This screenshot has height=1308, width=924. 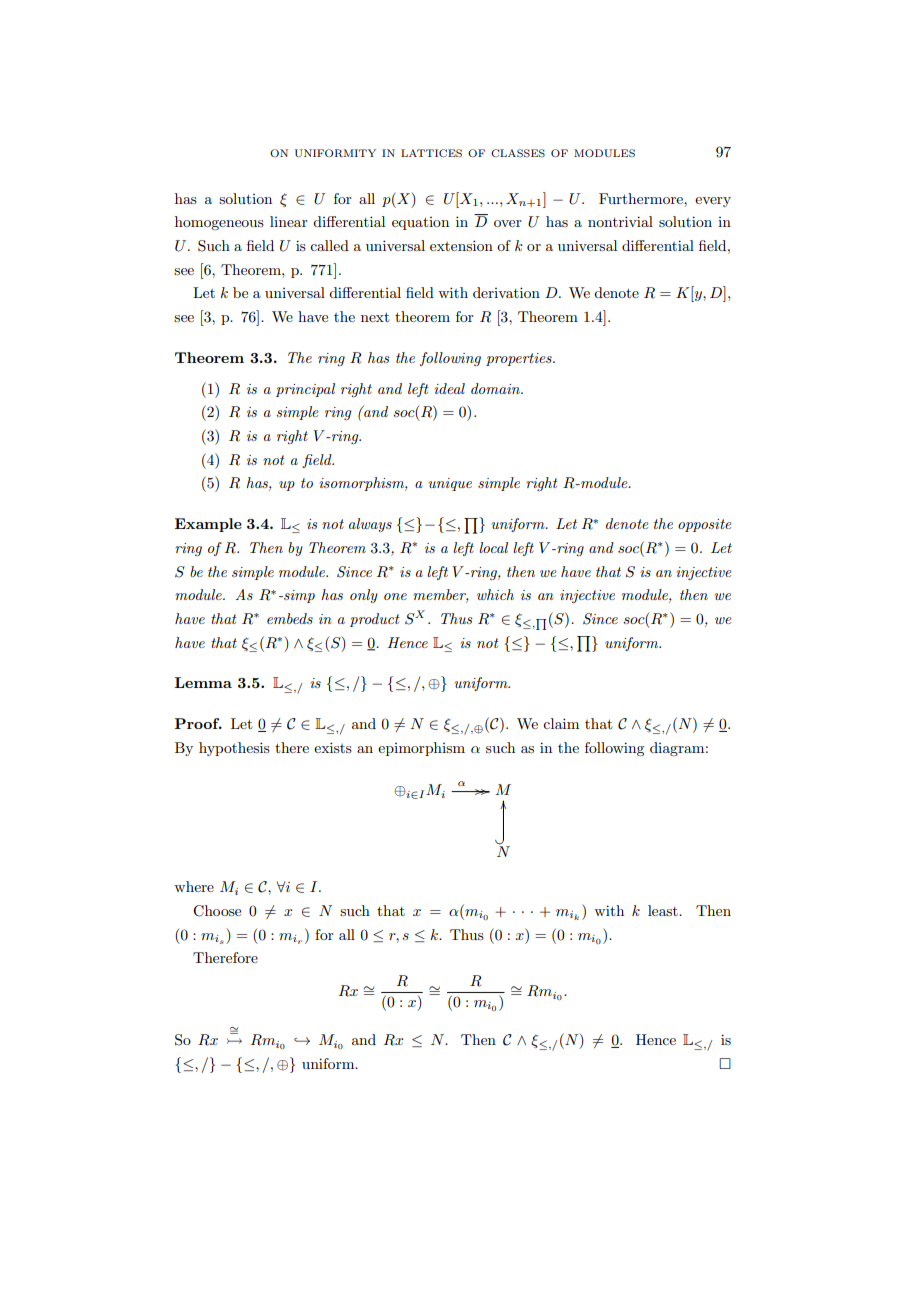 What do you see at coordinates (289, 221) in the screenshot?
I see `linear` at bounding box center [289, 221].
